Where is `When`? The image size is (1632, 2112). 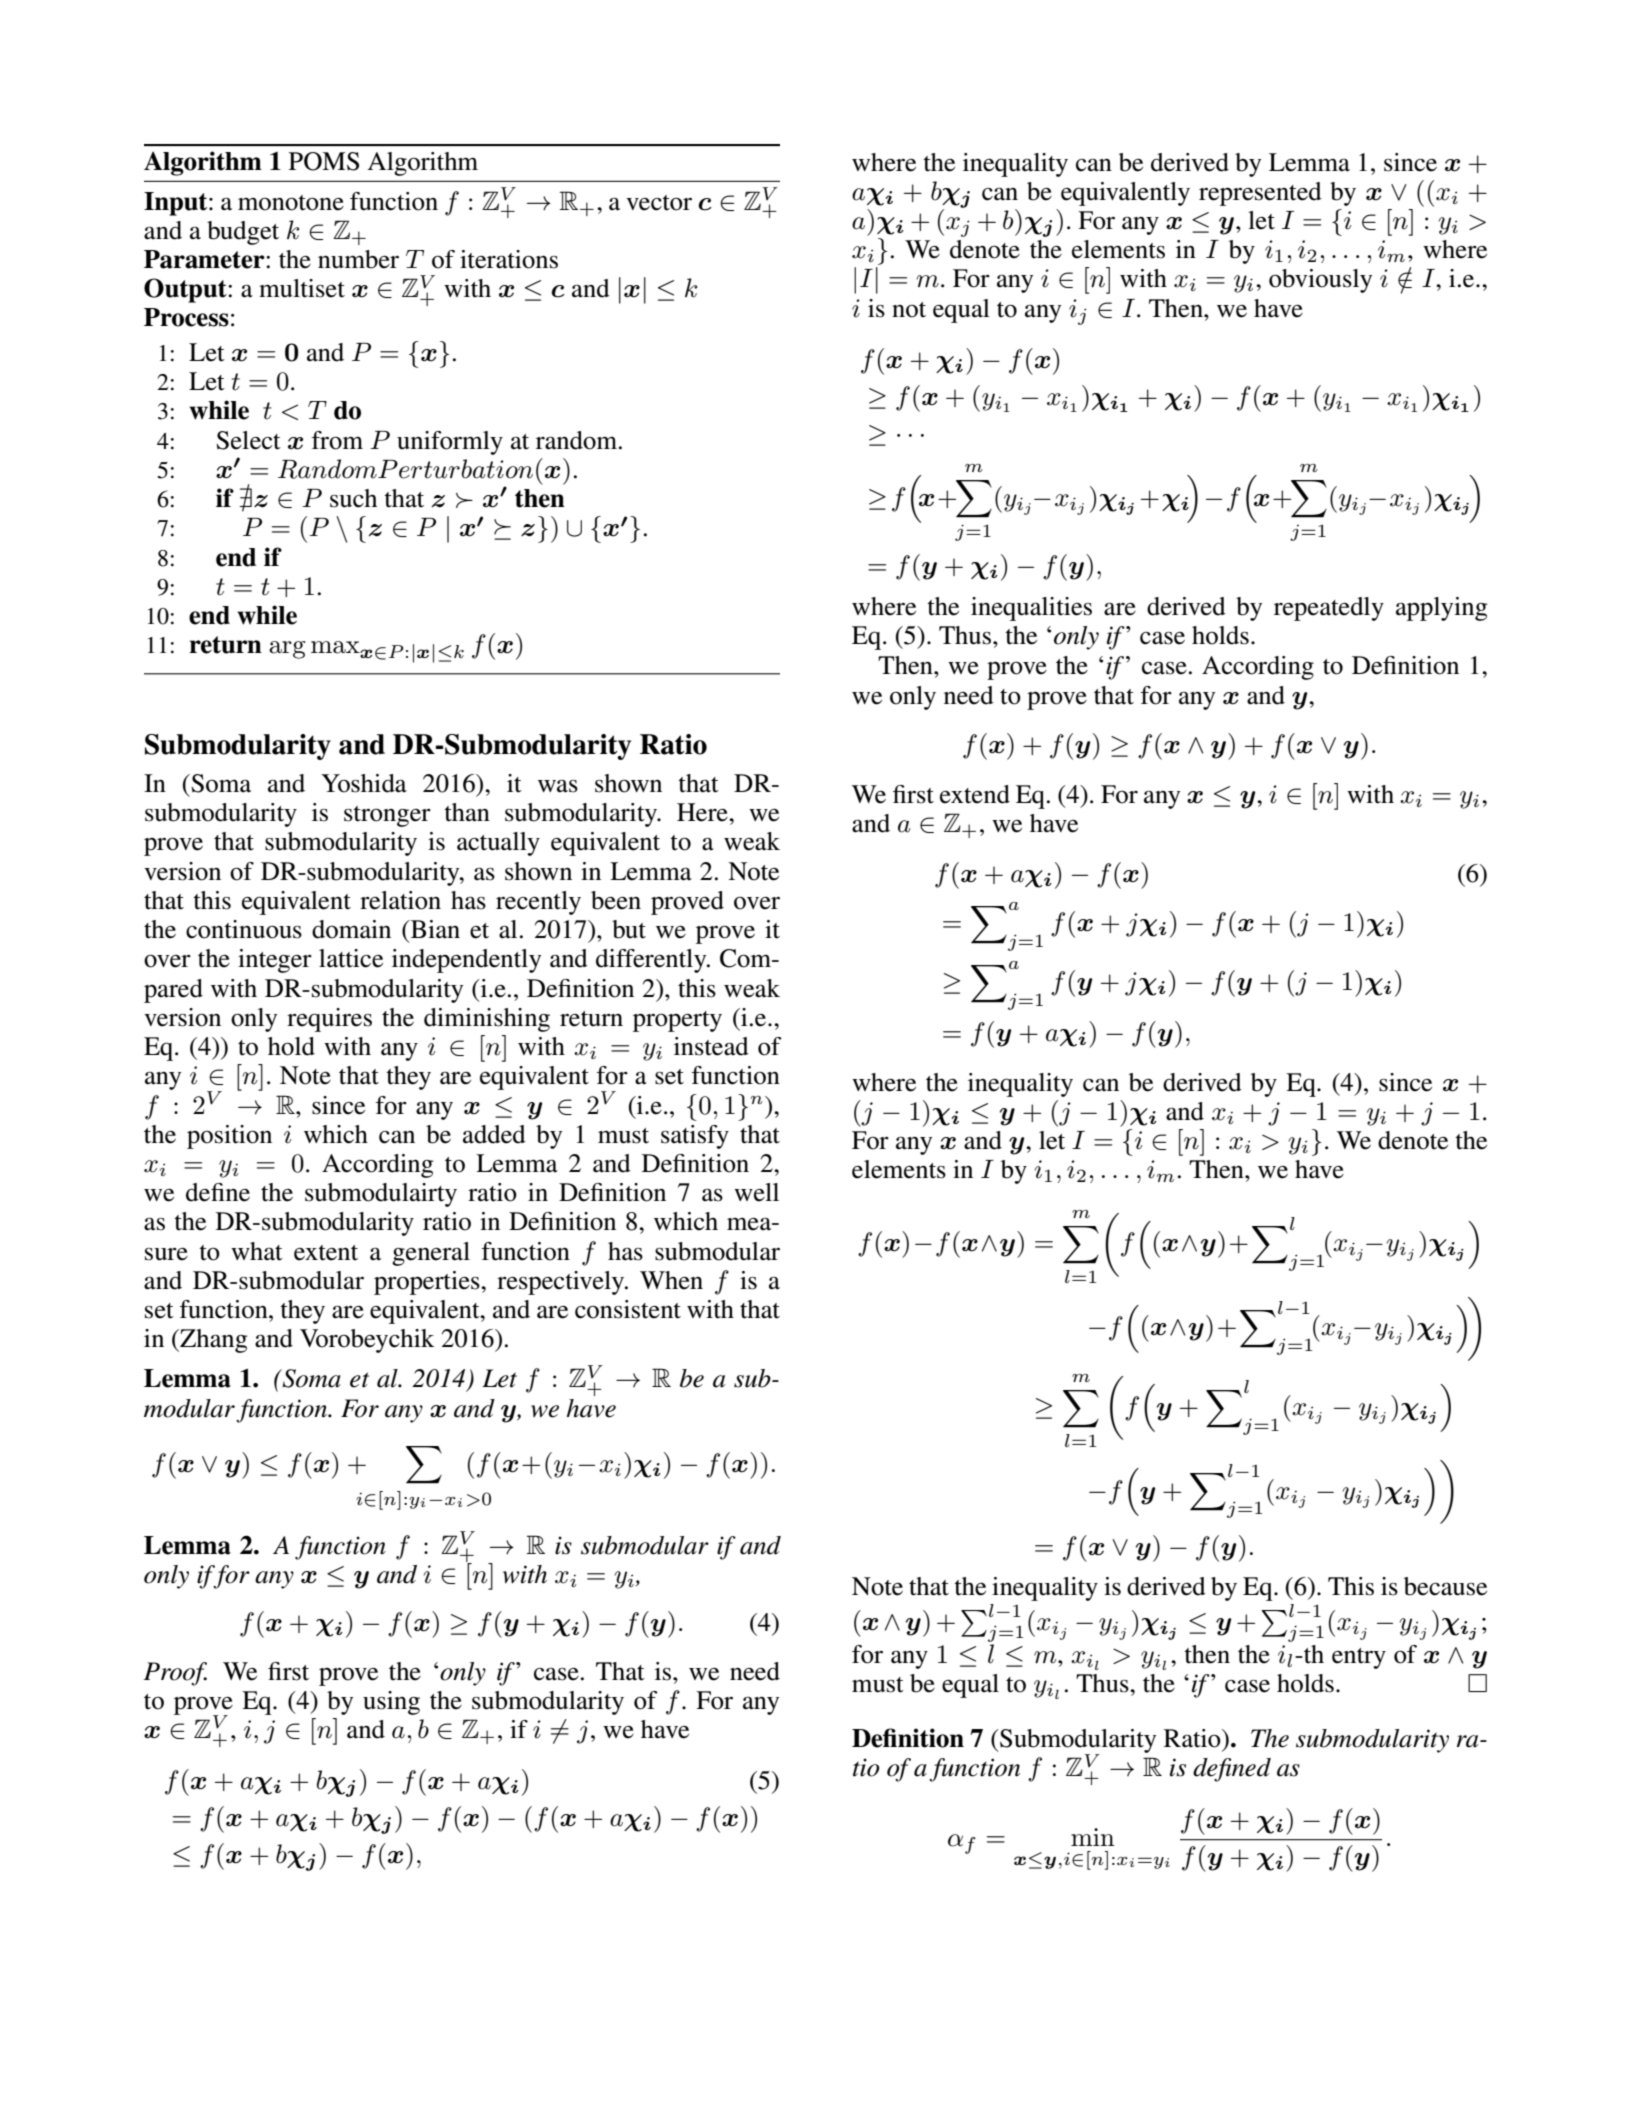
When is located at coordinates (671, 1280).
